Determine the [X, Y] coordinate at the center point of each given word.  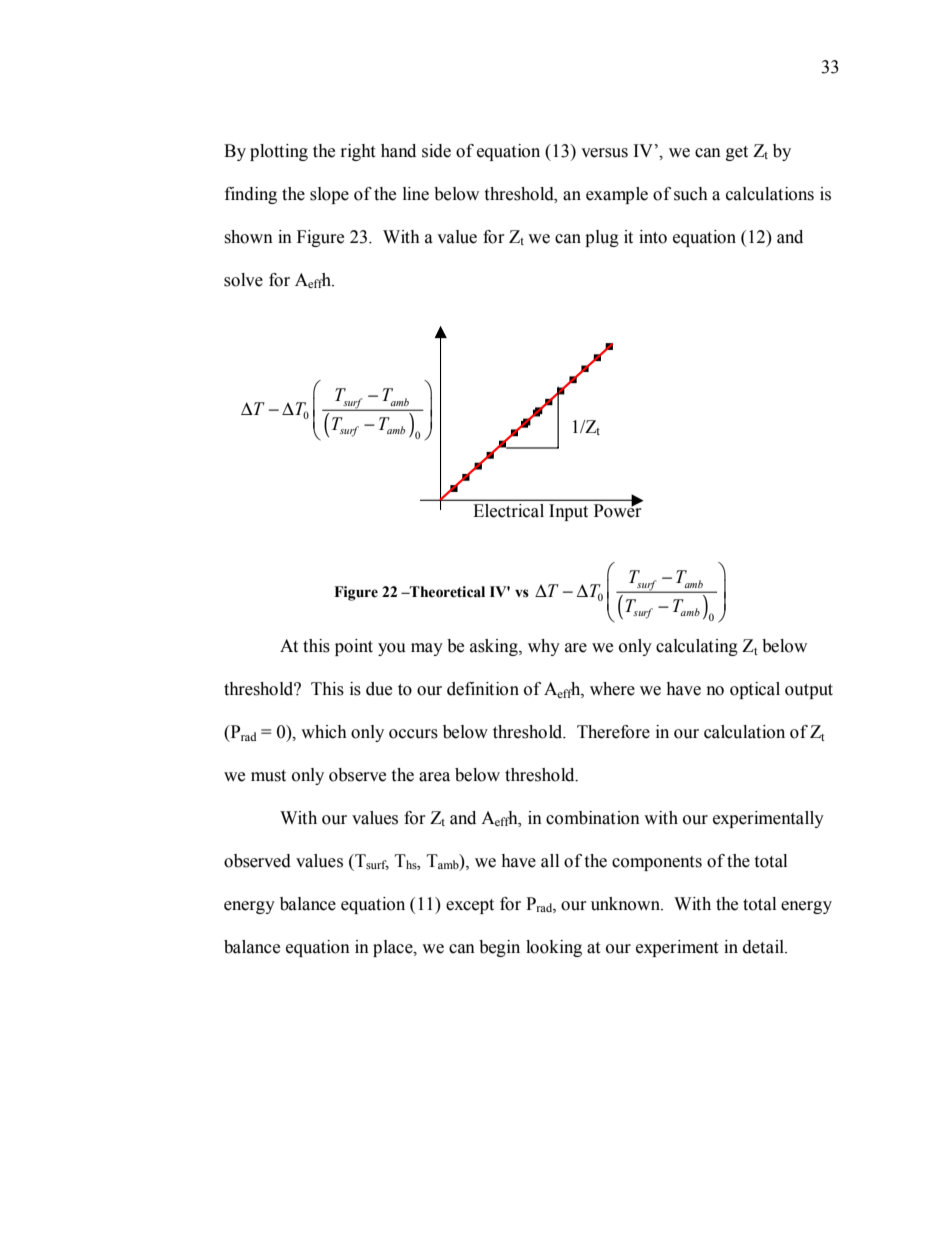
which [324, 732]
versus [604, 153]
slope [329, 195]
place [394, 948]
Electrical [509, 510]
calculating [697, 647]
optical [755, 690]
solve [243, 280]
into [653, 237]
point [354, 647]
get [737, 153]
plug [602, 238]
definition [483, 689]
